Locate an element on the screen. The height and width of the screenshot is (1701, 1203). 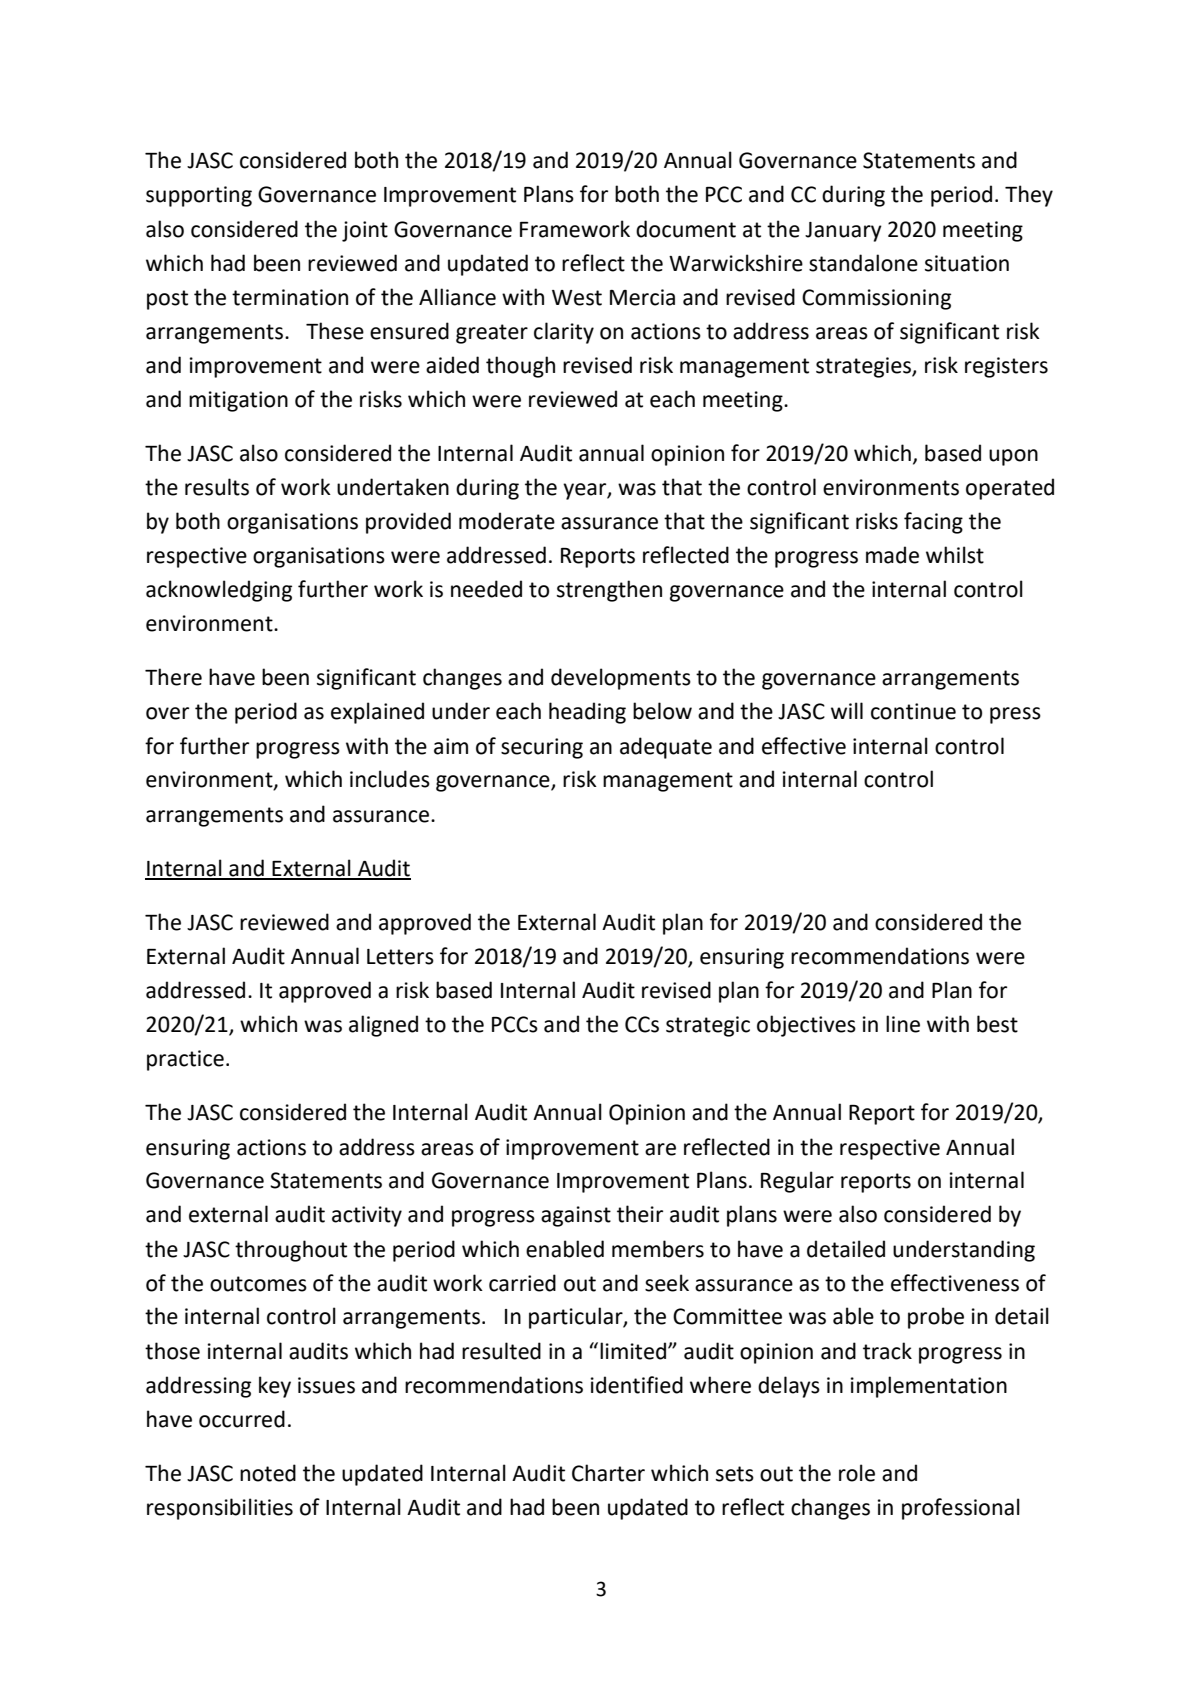
throughout is located at coordinates (291, 1251).
